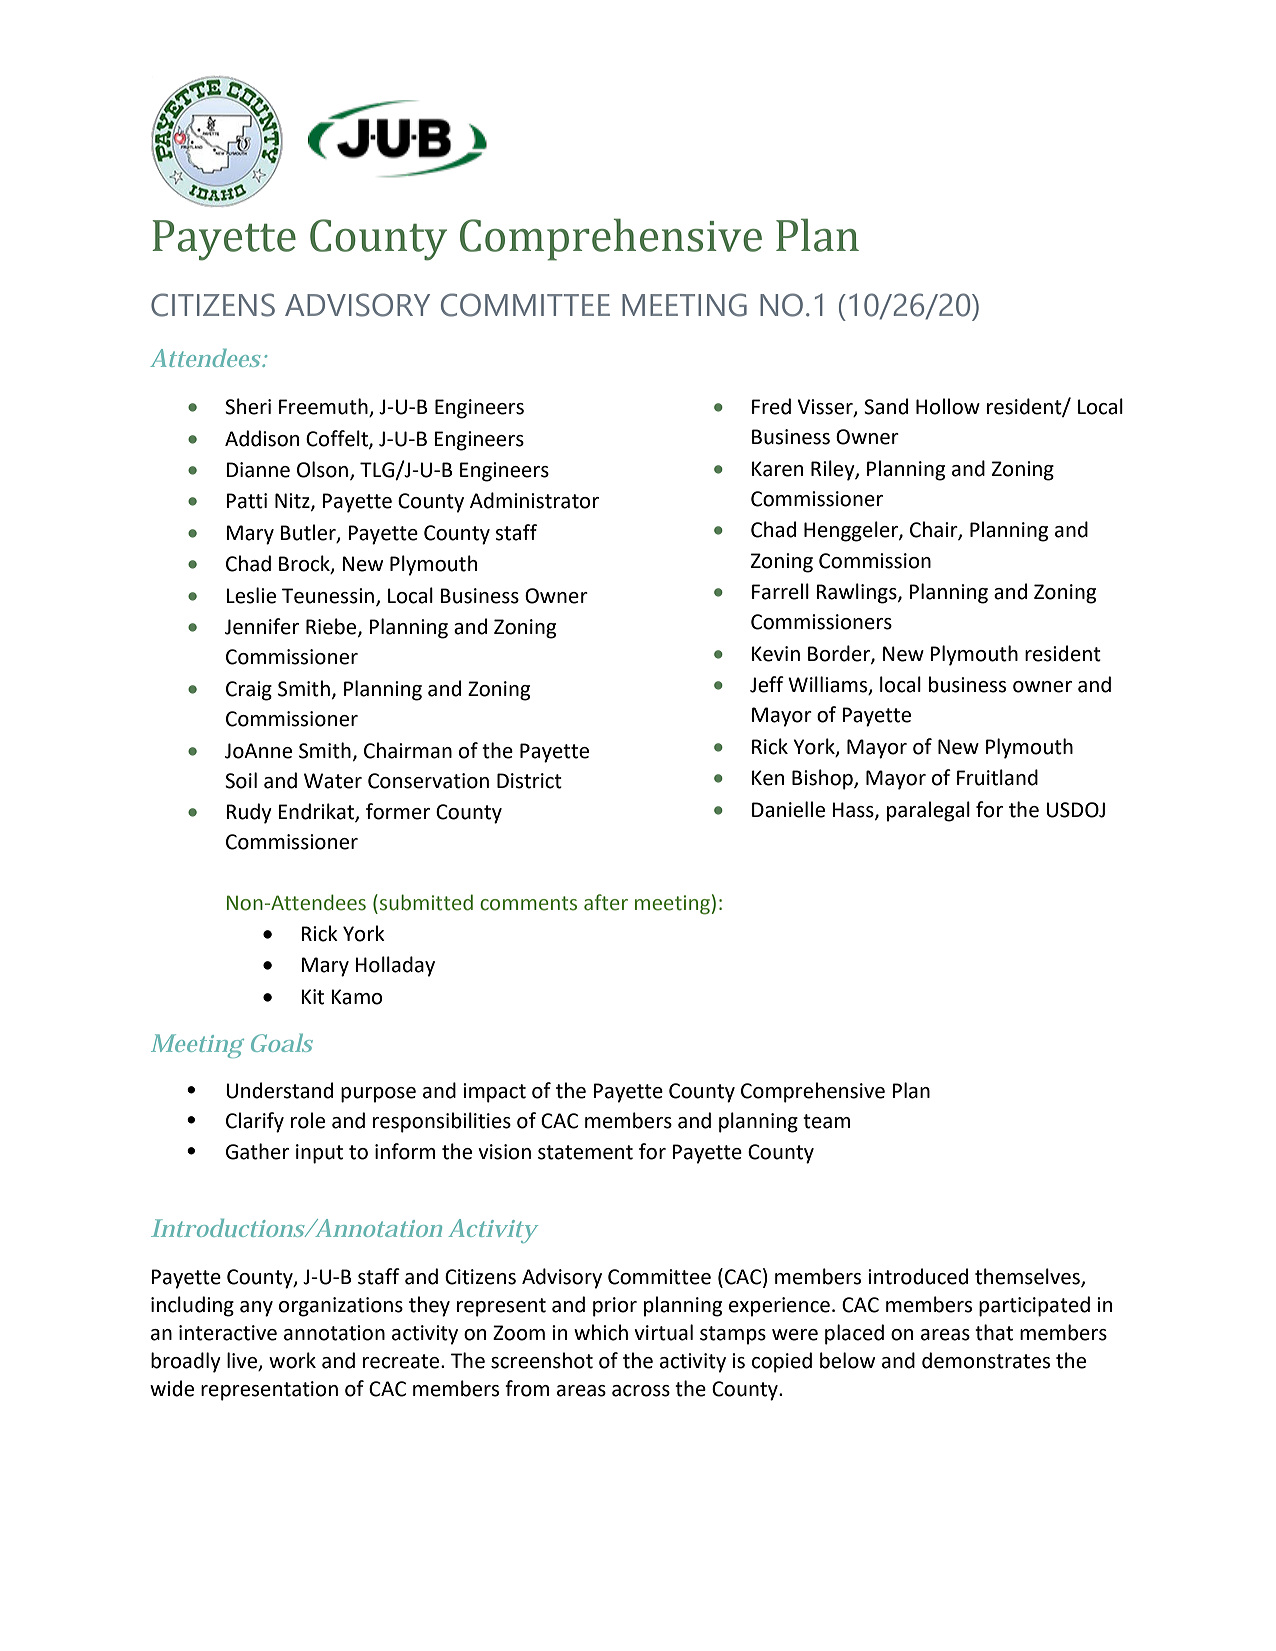 This document has width=1276, height=1651. Describe the element at coordinates (292, 1360) in the document. I see `work` at that location.
